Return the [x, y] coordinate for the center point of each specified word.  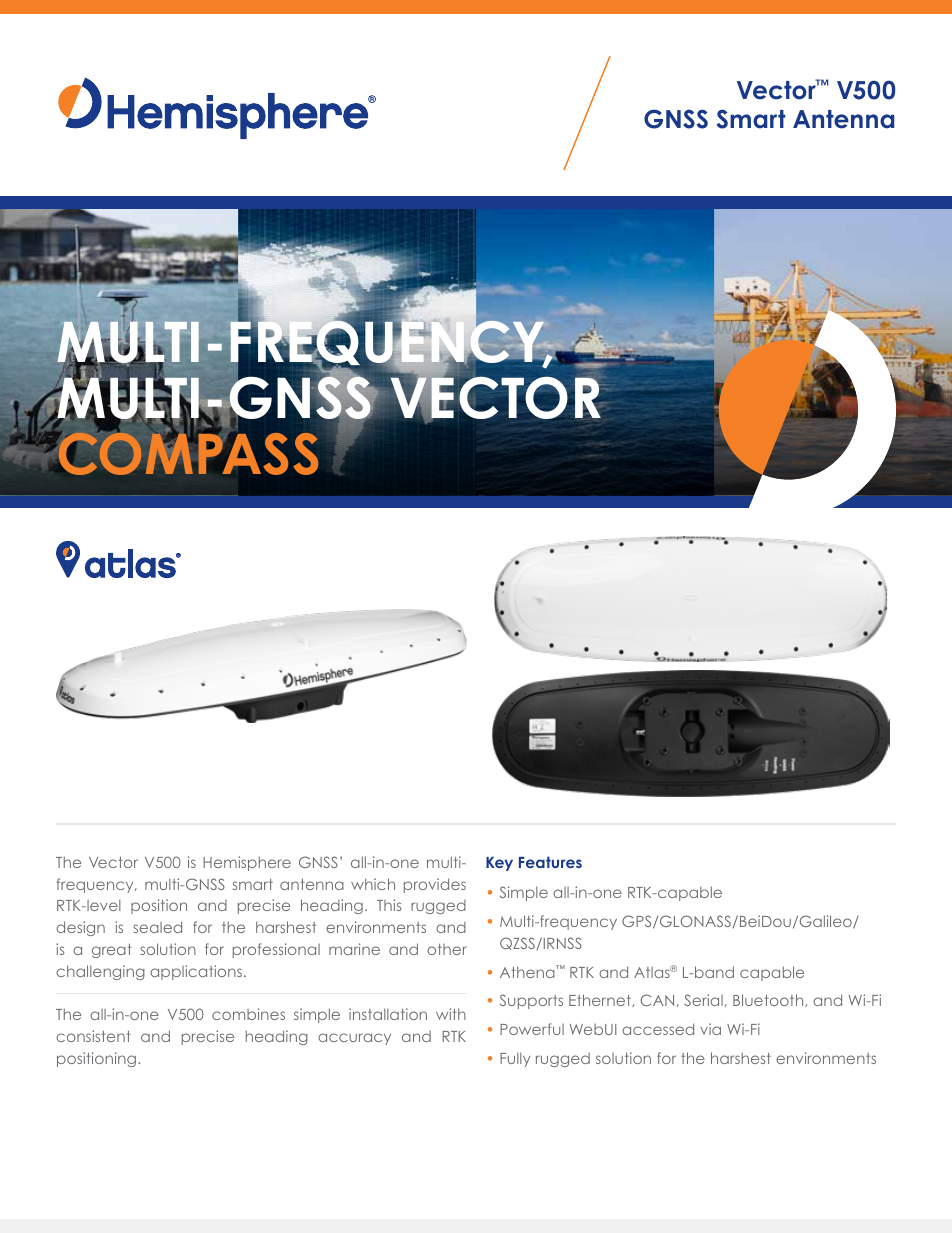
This [389, 905]
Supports [531, 1001]
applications [196, 972]
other [447, 949]
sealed [157, 927]
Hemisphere [247, 863]
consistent [93, 1036]
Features [550, 862]
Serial [703, 1000]
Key [499, 864]
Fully [515, 1059]
